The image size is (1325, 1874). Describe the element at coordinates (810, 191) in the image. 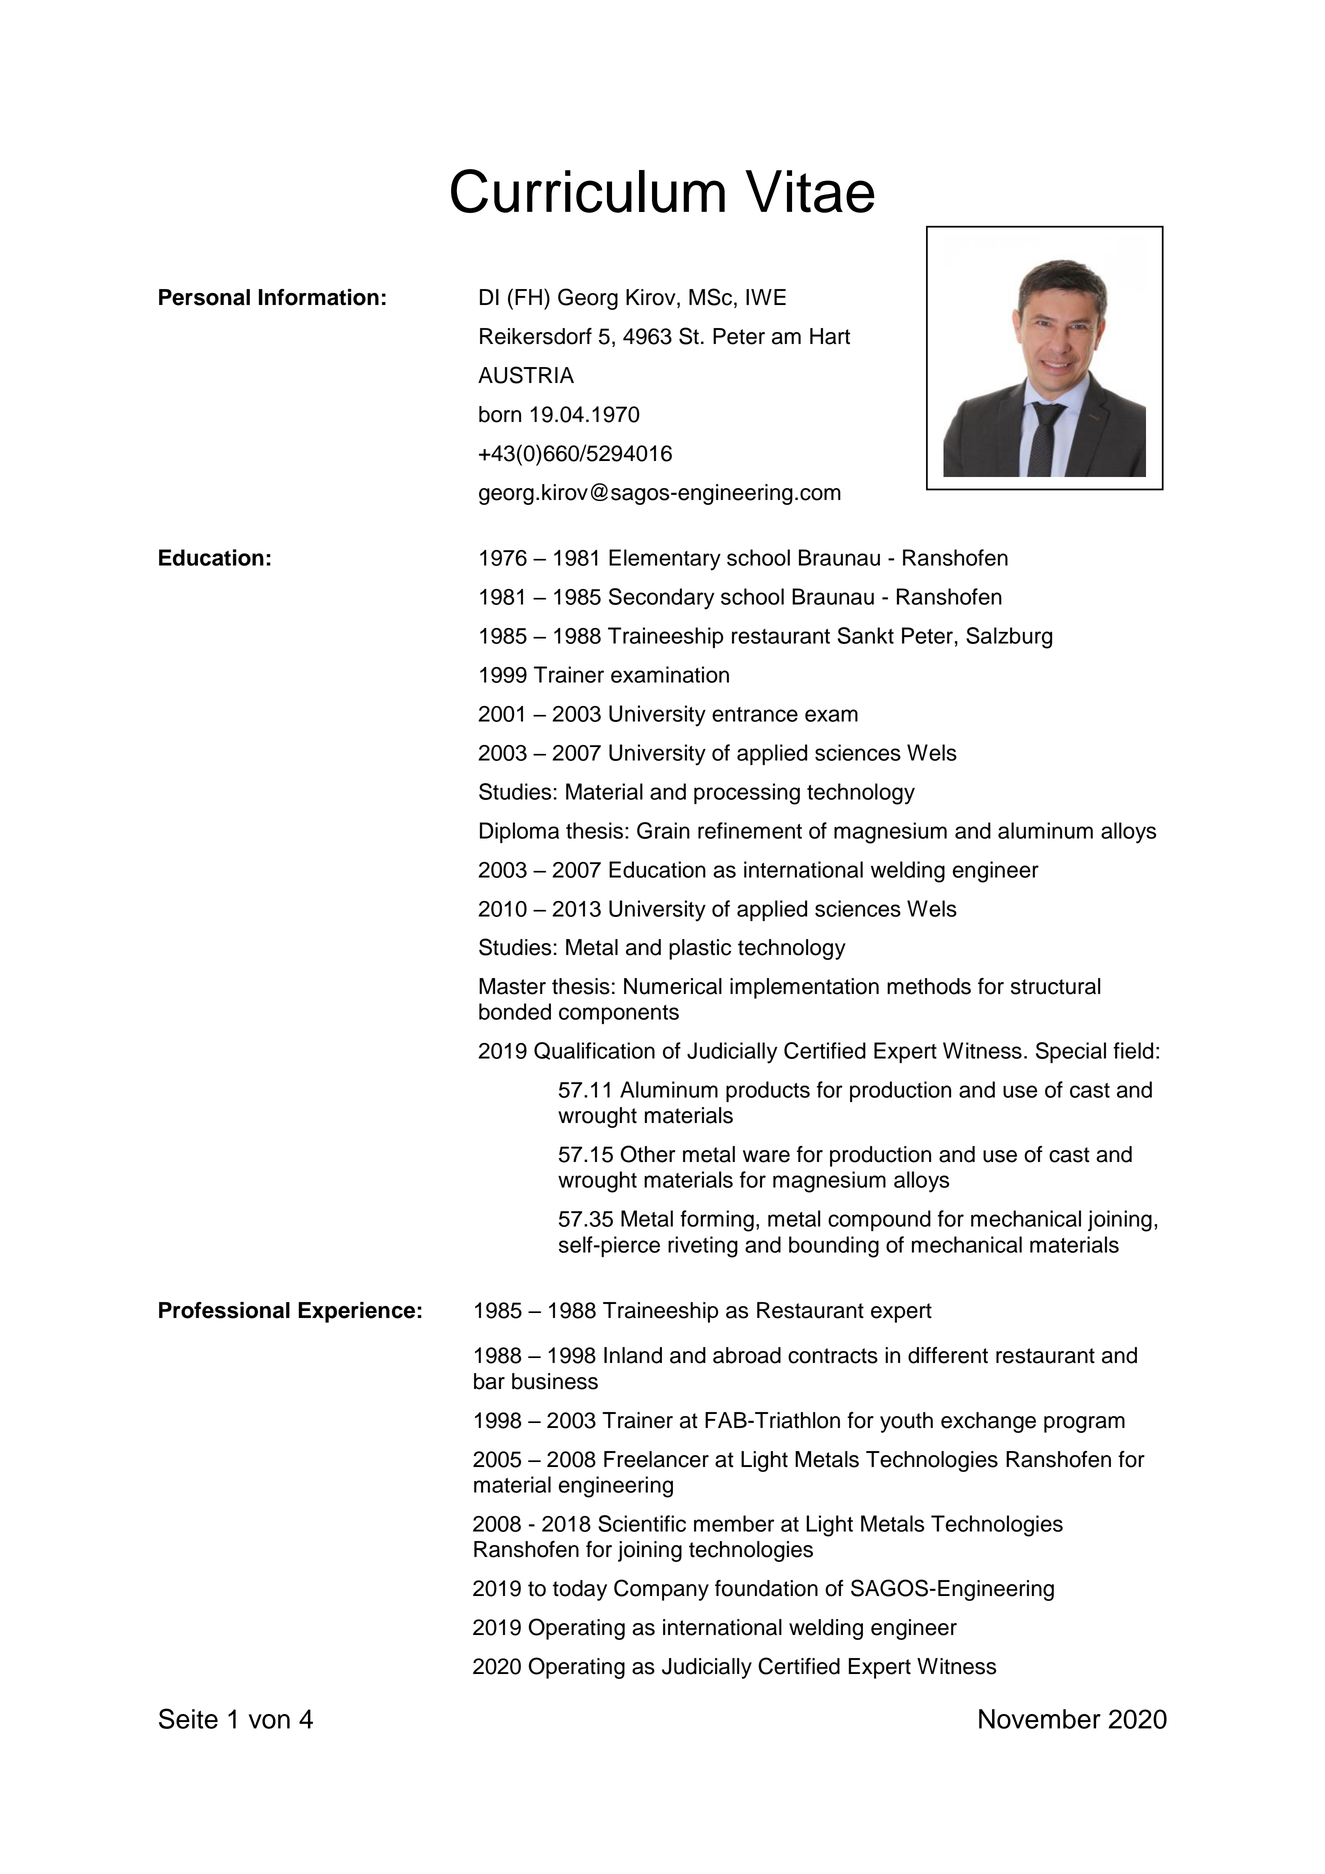

I see `Vitae` at that location.
